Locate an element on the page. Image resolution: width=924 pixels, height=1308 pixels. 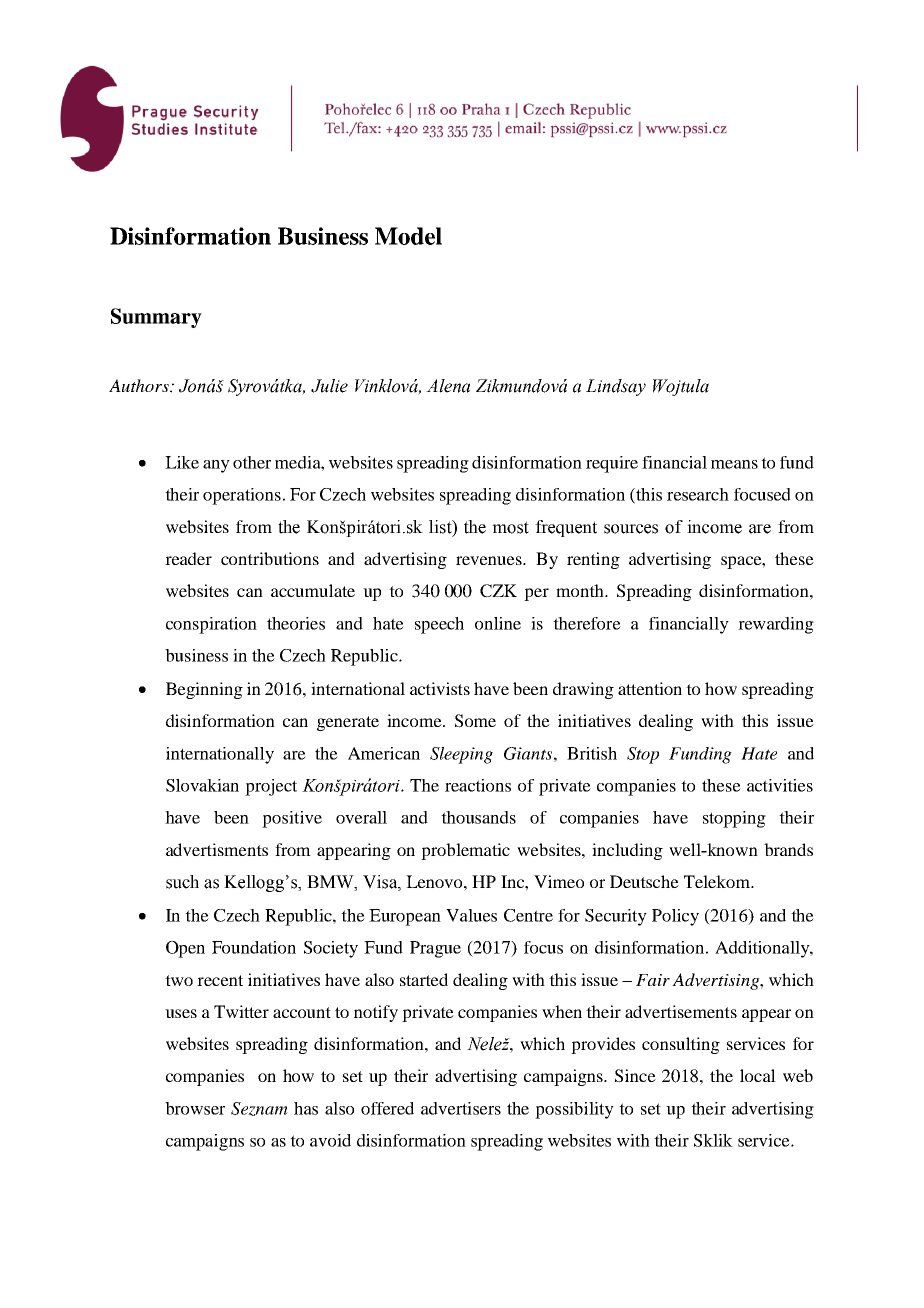
most is located at coordinates (510, 527).
